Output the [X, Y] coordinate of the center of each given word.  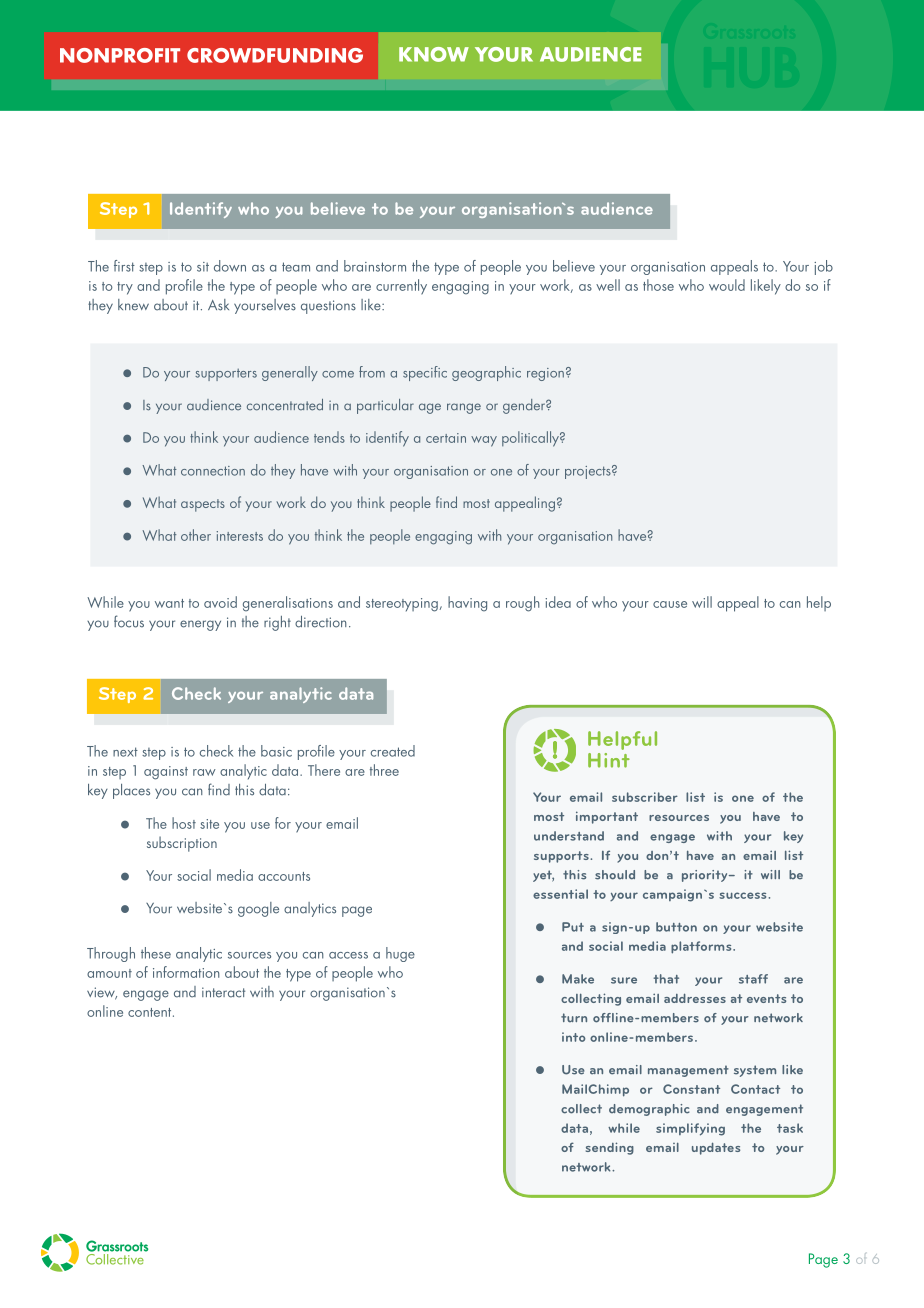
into [574, 1037]
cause [670, 604]
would [727, 285]
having [467, 604]
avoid [220, 602]
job [823, 267]
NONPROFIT [120, 55]
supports [561, 857]
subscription [182, 844]
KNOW [434, 54]
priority [706, 876]
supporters [226, 375]
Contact [755, 1089]
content [151, 1012]
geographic [486, 373]
